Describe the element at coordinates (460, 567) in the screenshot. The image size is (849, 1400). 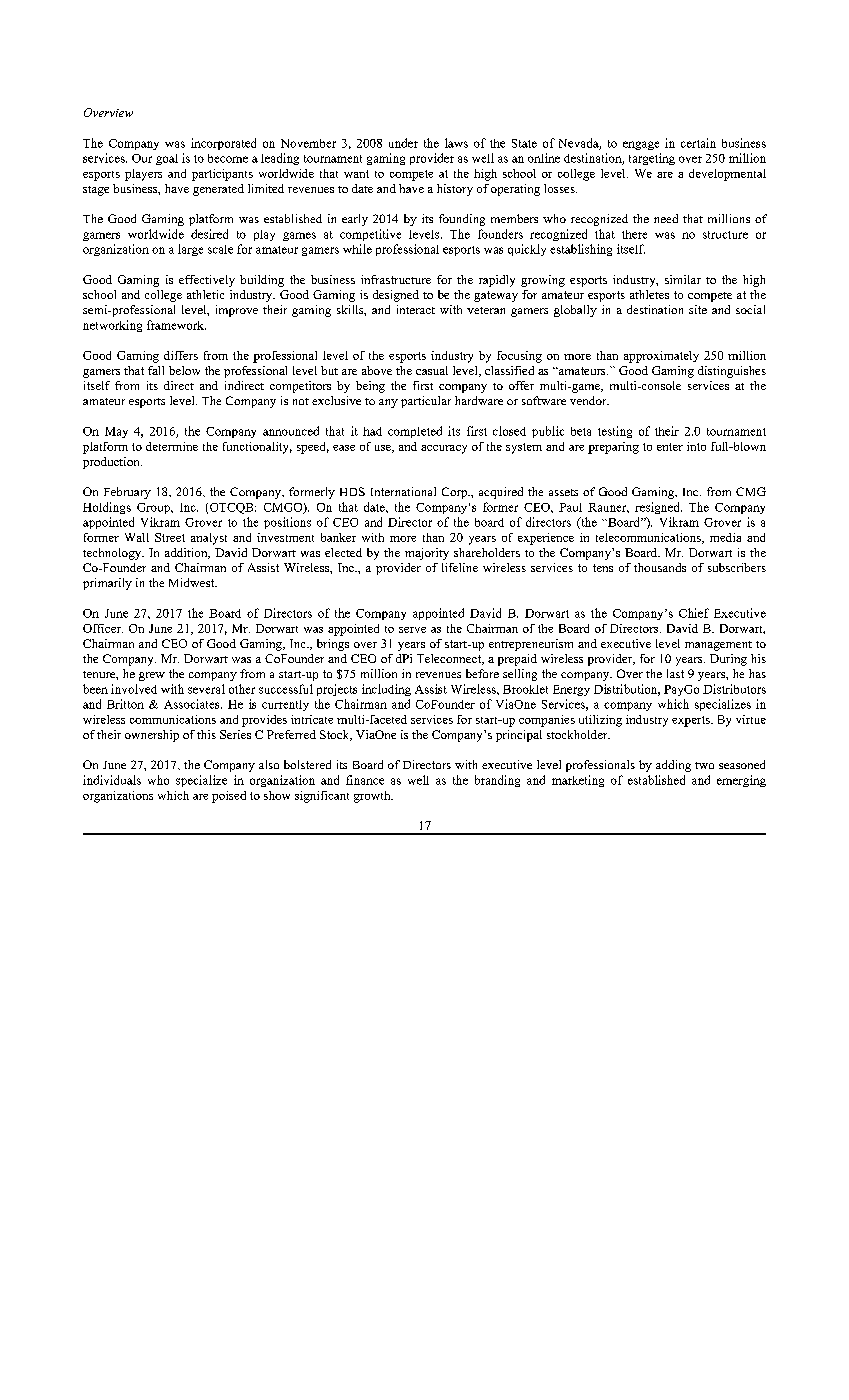
I see `lifeline` at that location.
